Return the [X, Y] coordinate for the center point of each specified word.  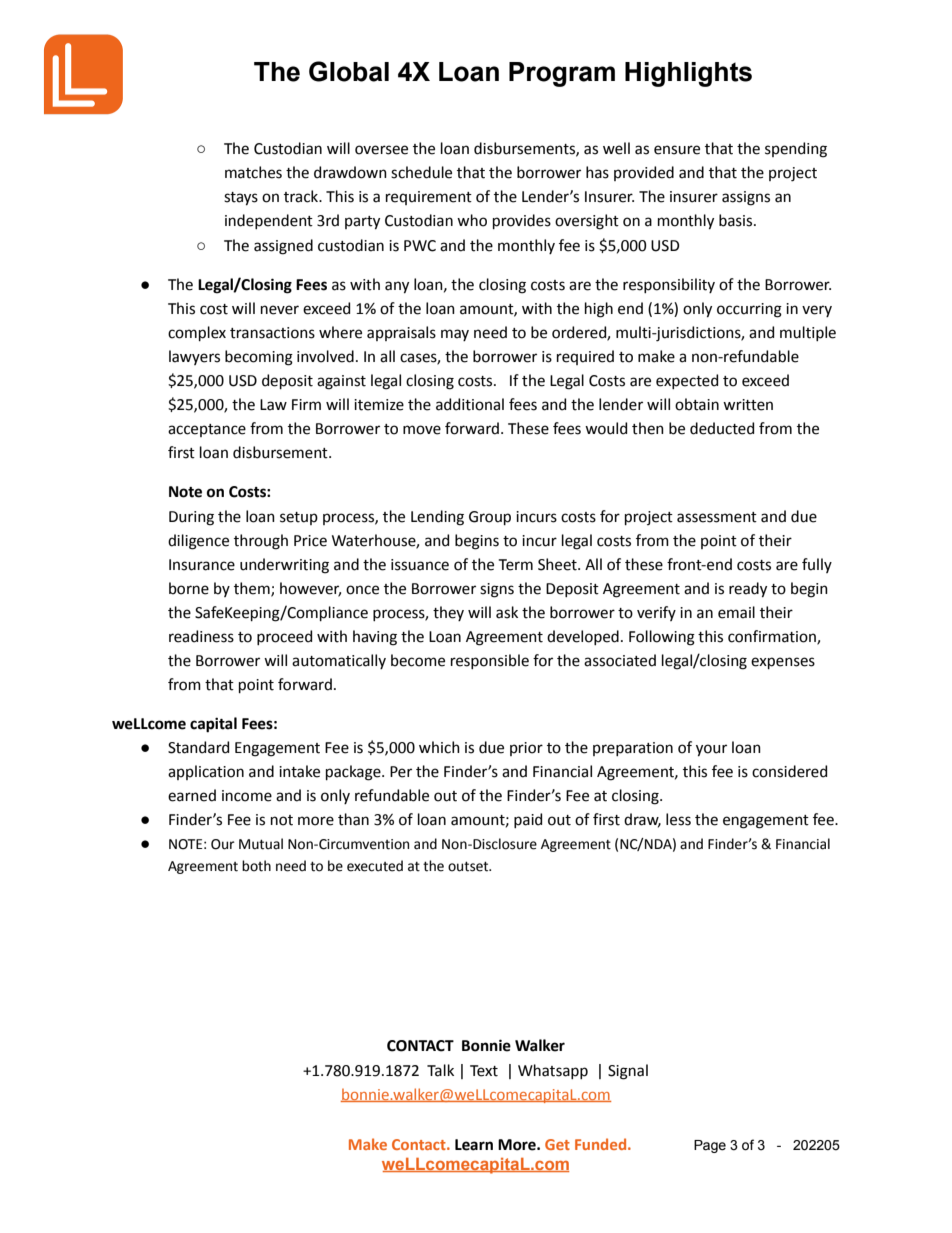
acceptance [207, 430]
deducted [722, 428]
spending [796, 150]
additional [470, 404]
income [247, 796]
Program [562, 74]
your [711, 750]
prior [526, 749]
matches [253, 172]
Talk [440, 1070]
